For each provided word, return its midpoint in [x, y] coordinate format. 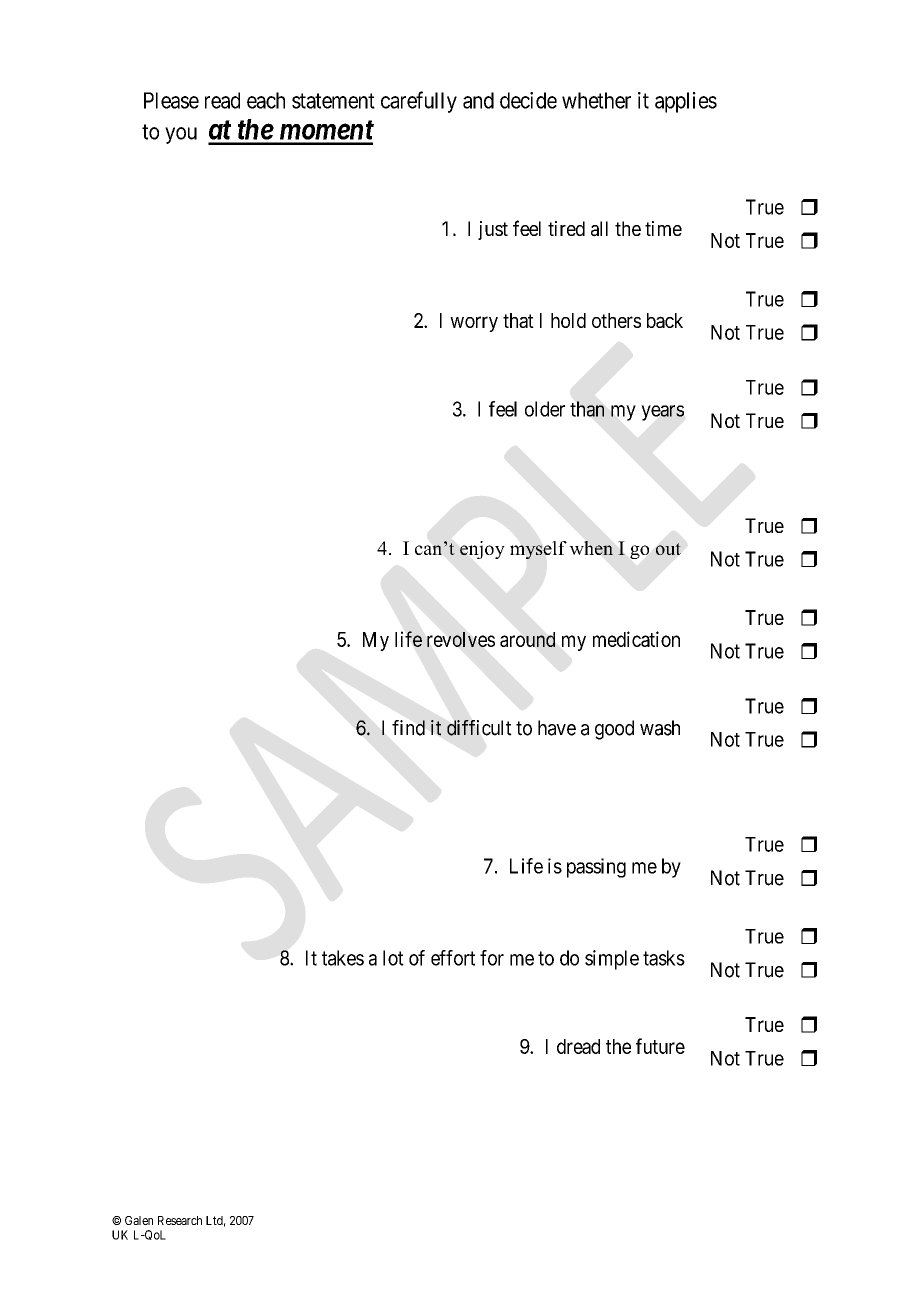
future [660, 1046]
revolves [461, 639]
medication [636, 639]
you [181, 135]
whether [596, 100]
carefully [419, 102]
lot [393, 958]
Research [180, 1220]
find [408, 728]
